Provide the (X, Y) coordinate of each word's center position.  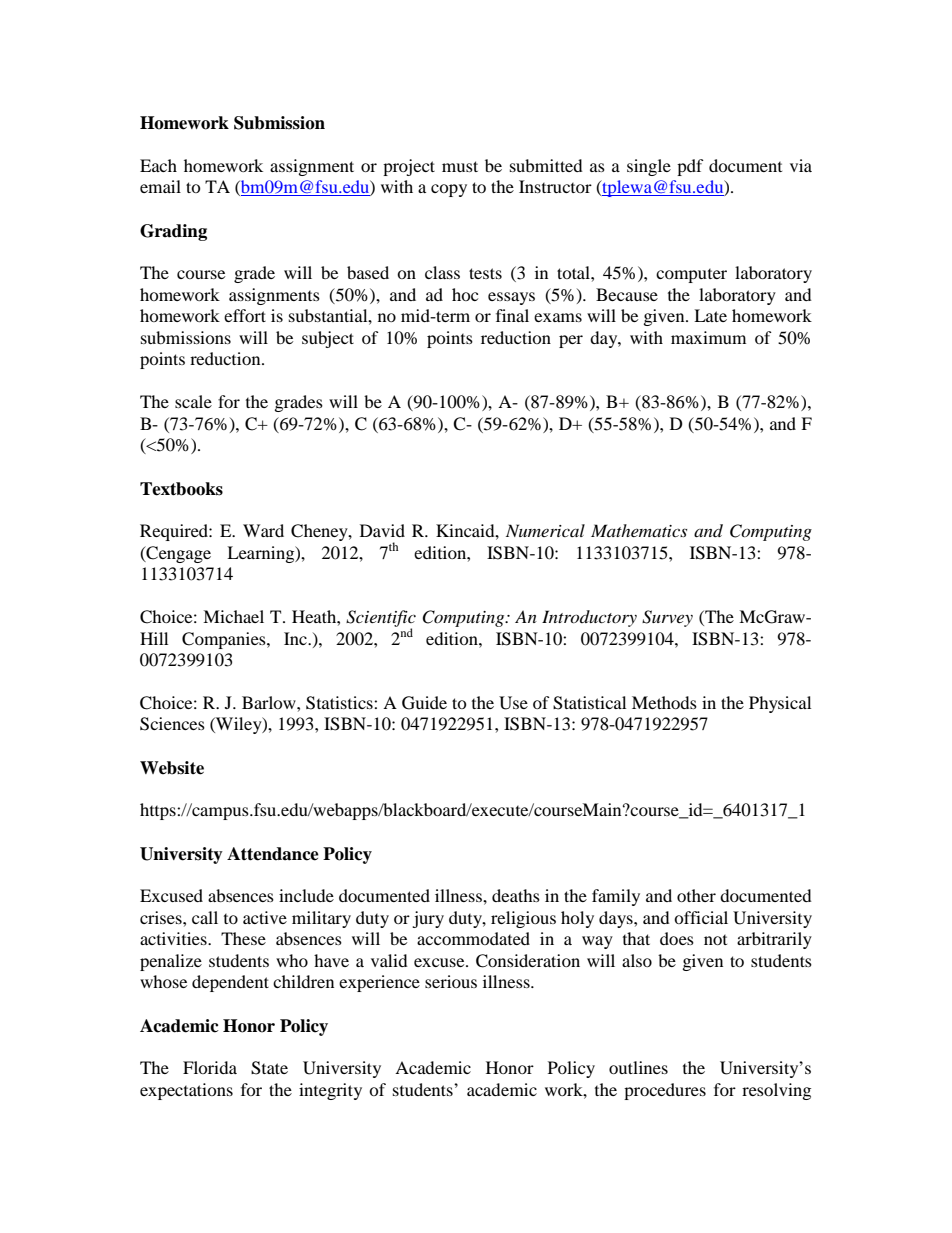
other (696, 895)
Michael (233, 616)
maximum (708, 337)
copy (449, 190)
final (512, 315)
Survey (667, 618)
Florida (210, 1067)
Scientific (381, 619)
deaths (516, 895)
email (160, 186)
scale (193, 401)
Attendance (273, 854)
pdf (690, 167)
